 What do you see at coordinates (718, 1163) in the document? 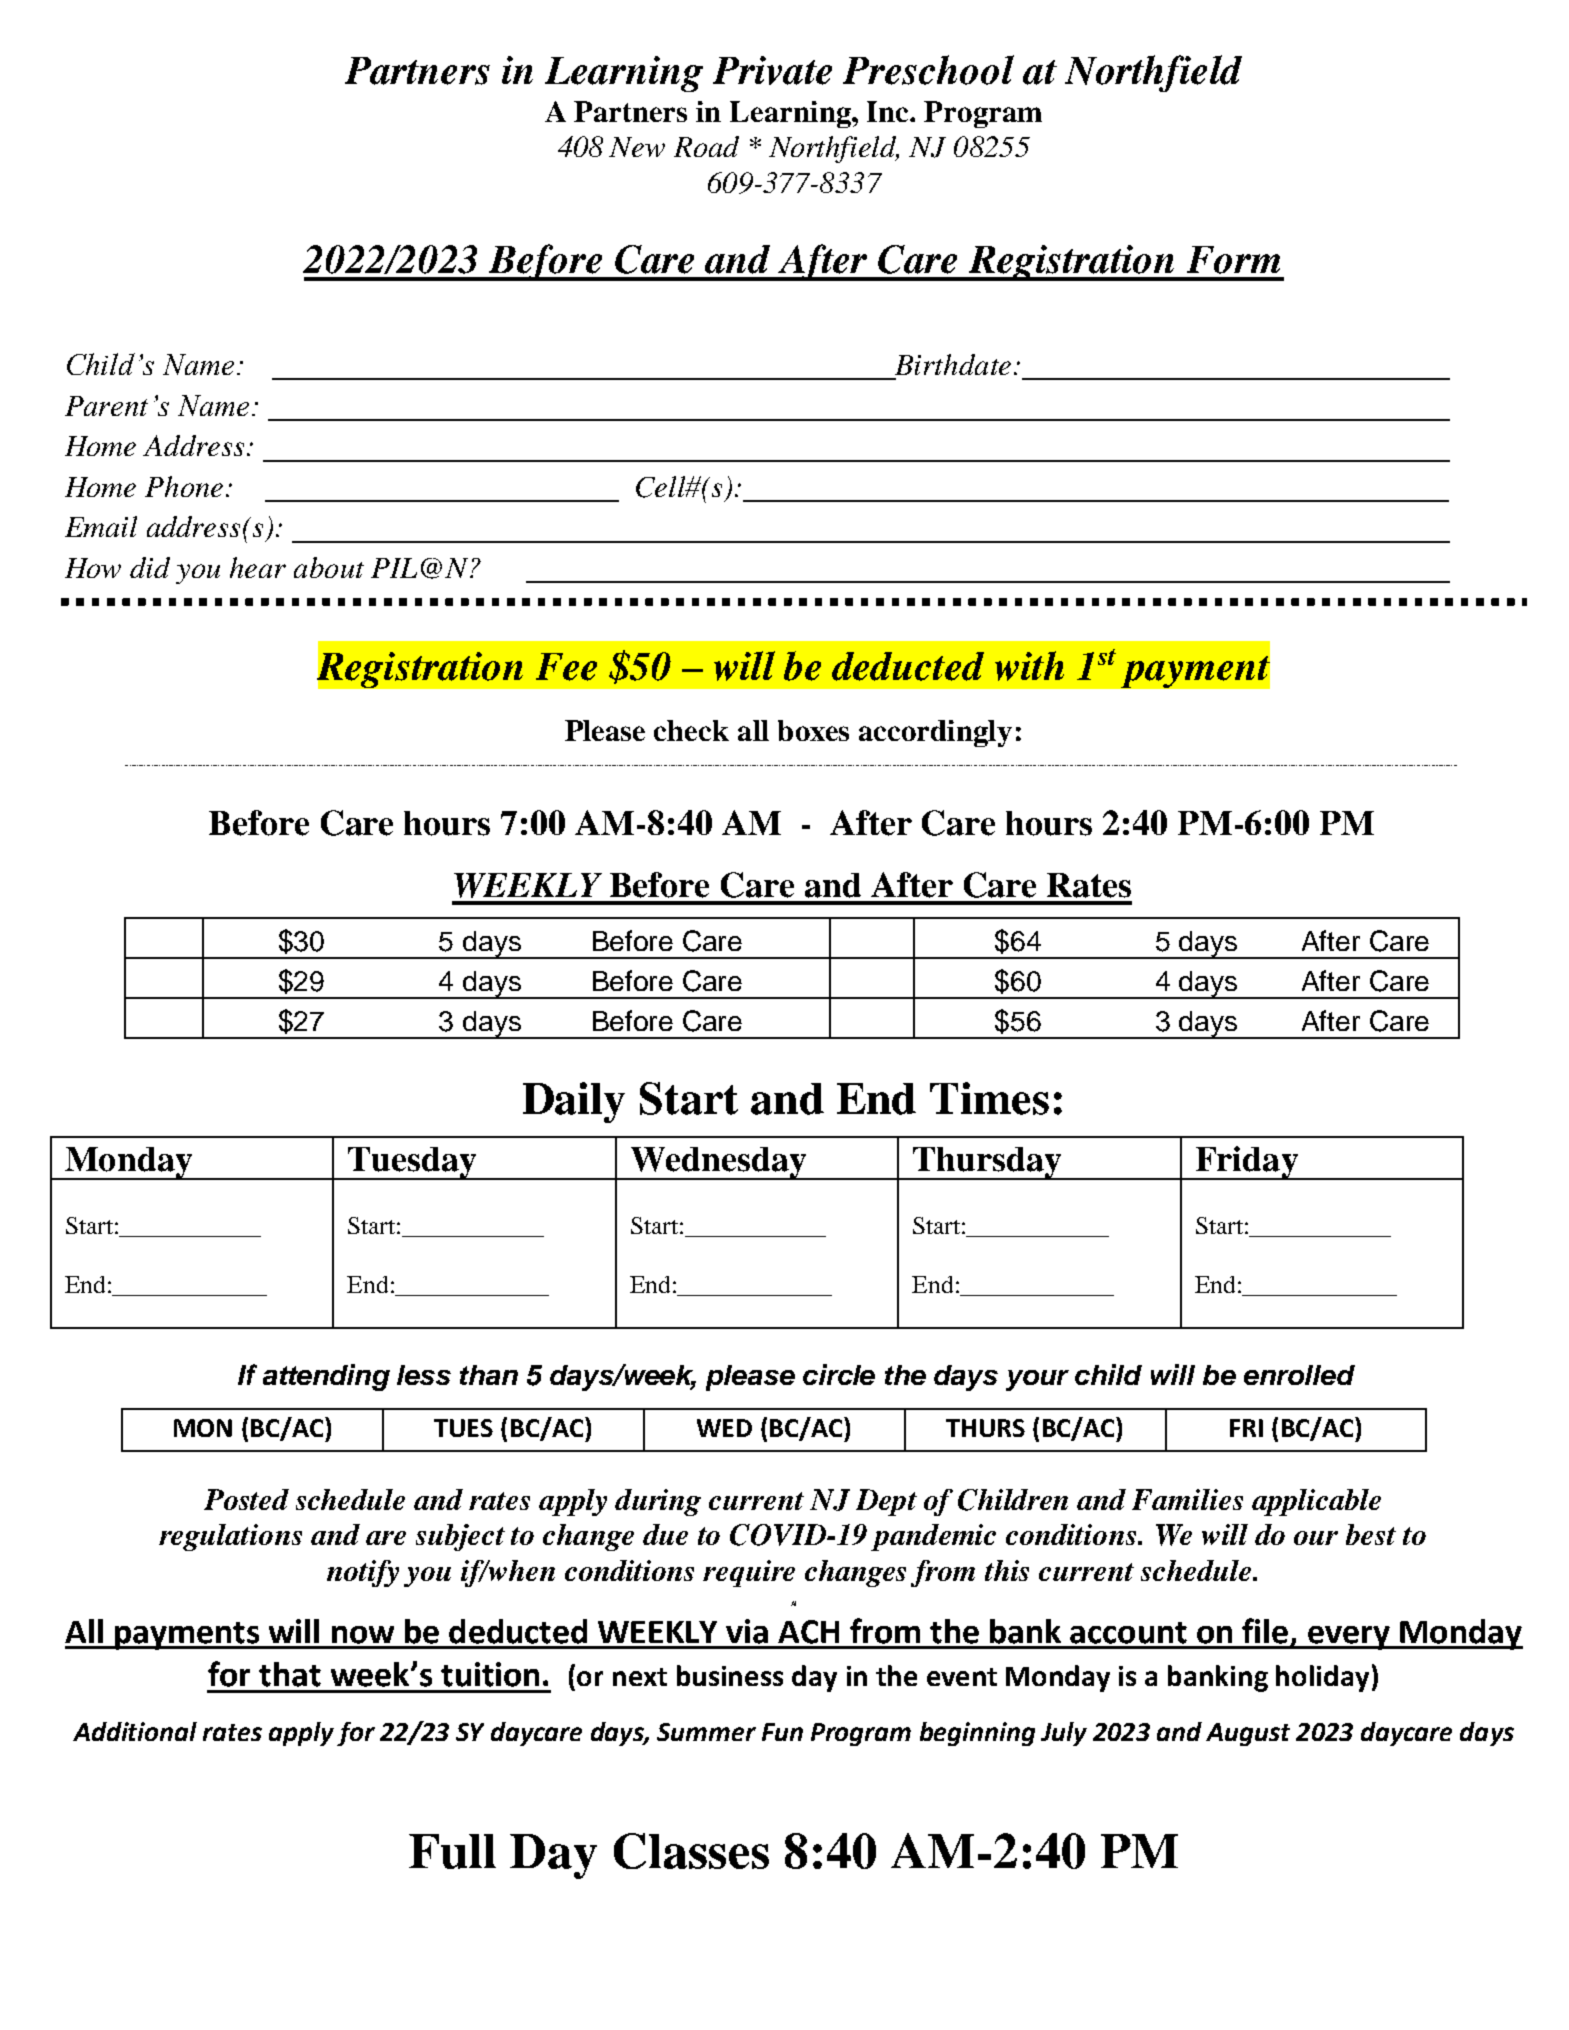
I see `Wednesday` at bounding box center [718, 1163].
